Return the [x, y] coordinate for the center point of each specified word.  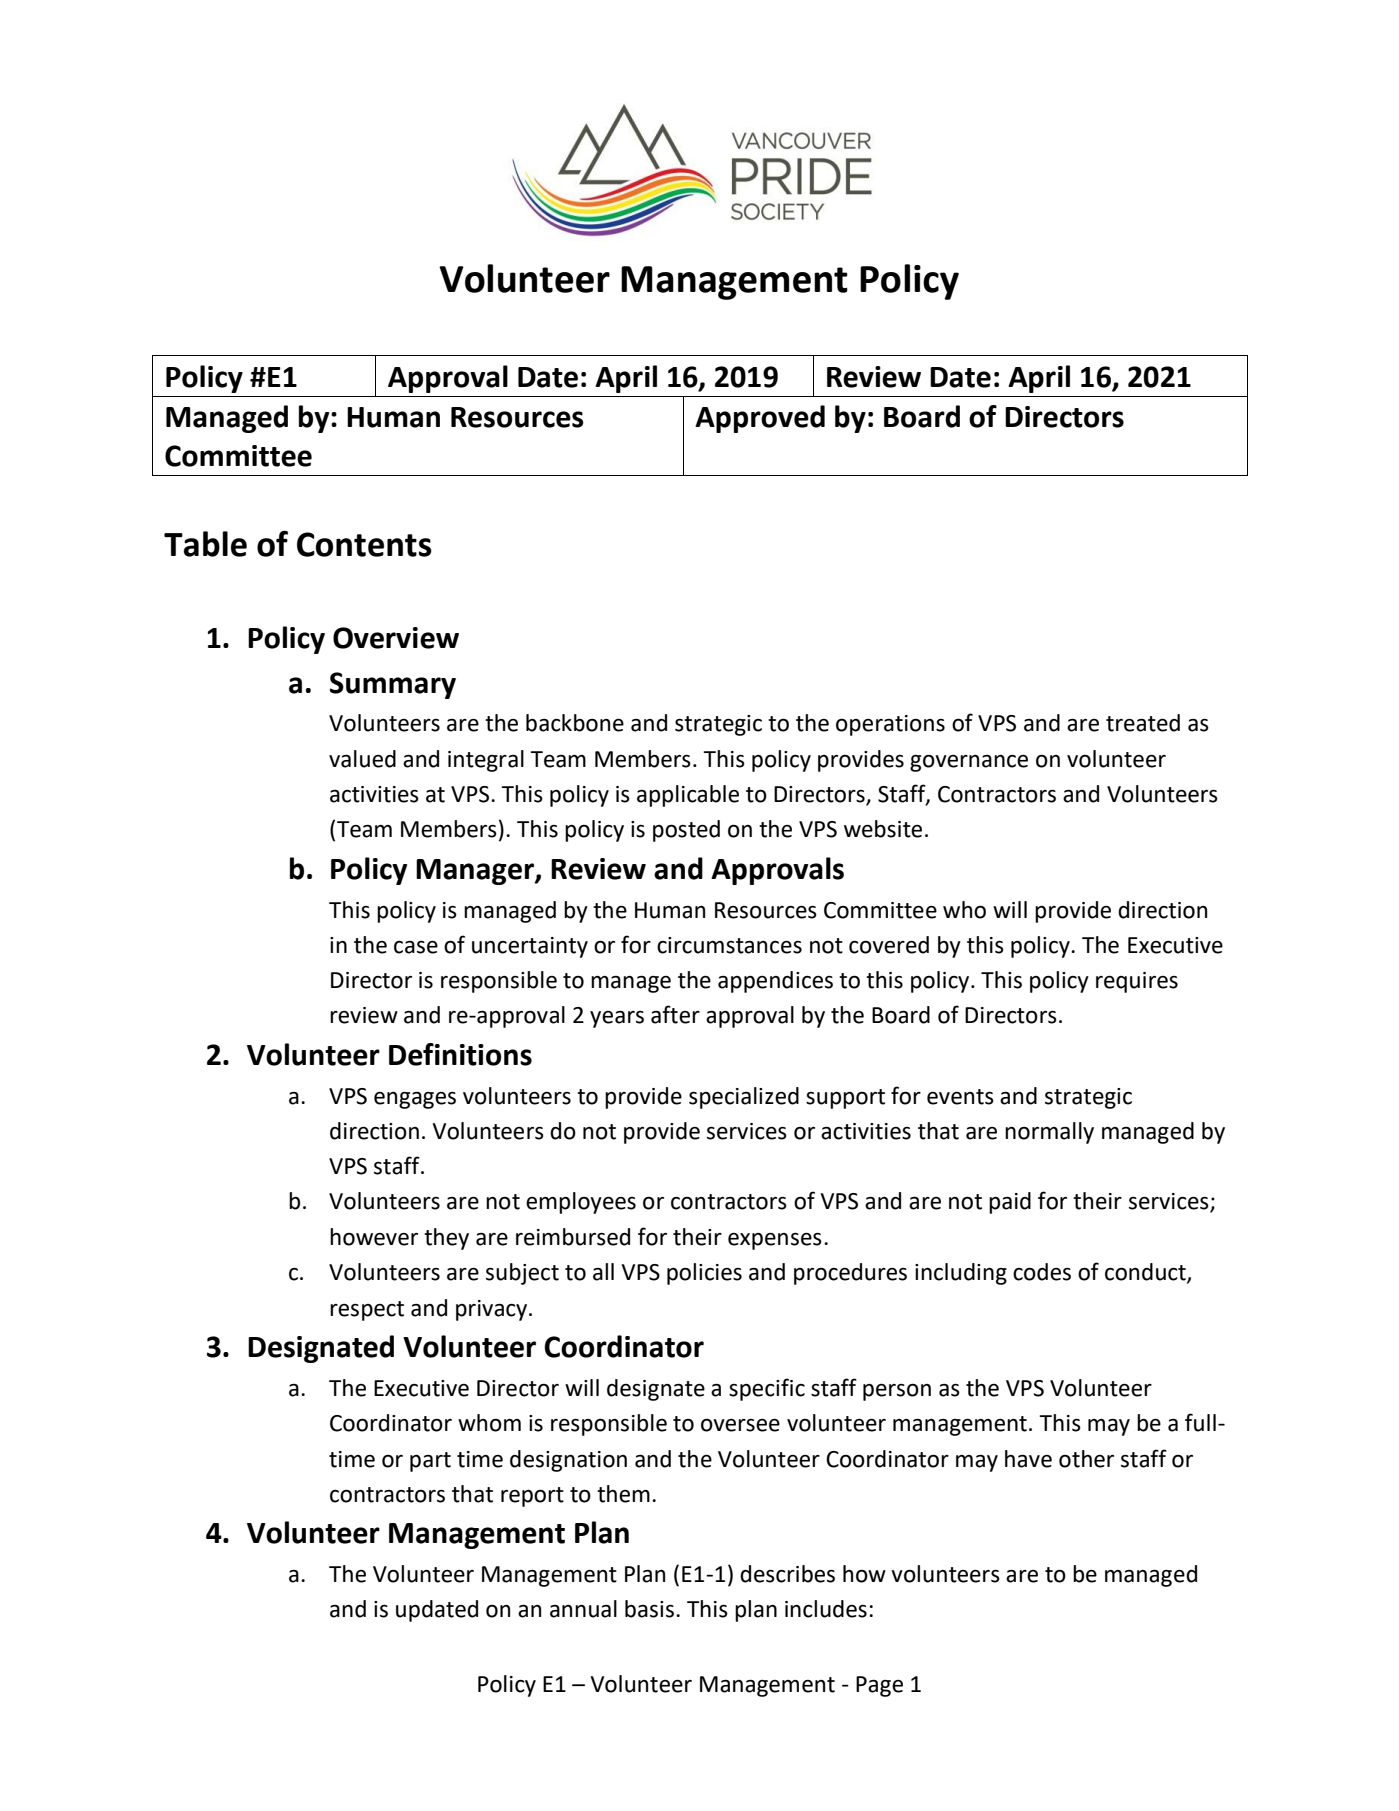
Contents [364, 544]
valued [362, 759]
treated [1143, 723]
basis [649, 1609]
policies [704, 1274]
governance [969, 763]
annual [583, 1609]
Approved [760, 419]
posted [686, 831]
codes [1042, 1272]
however [374, 1237]
